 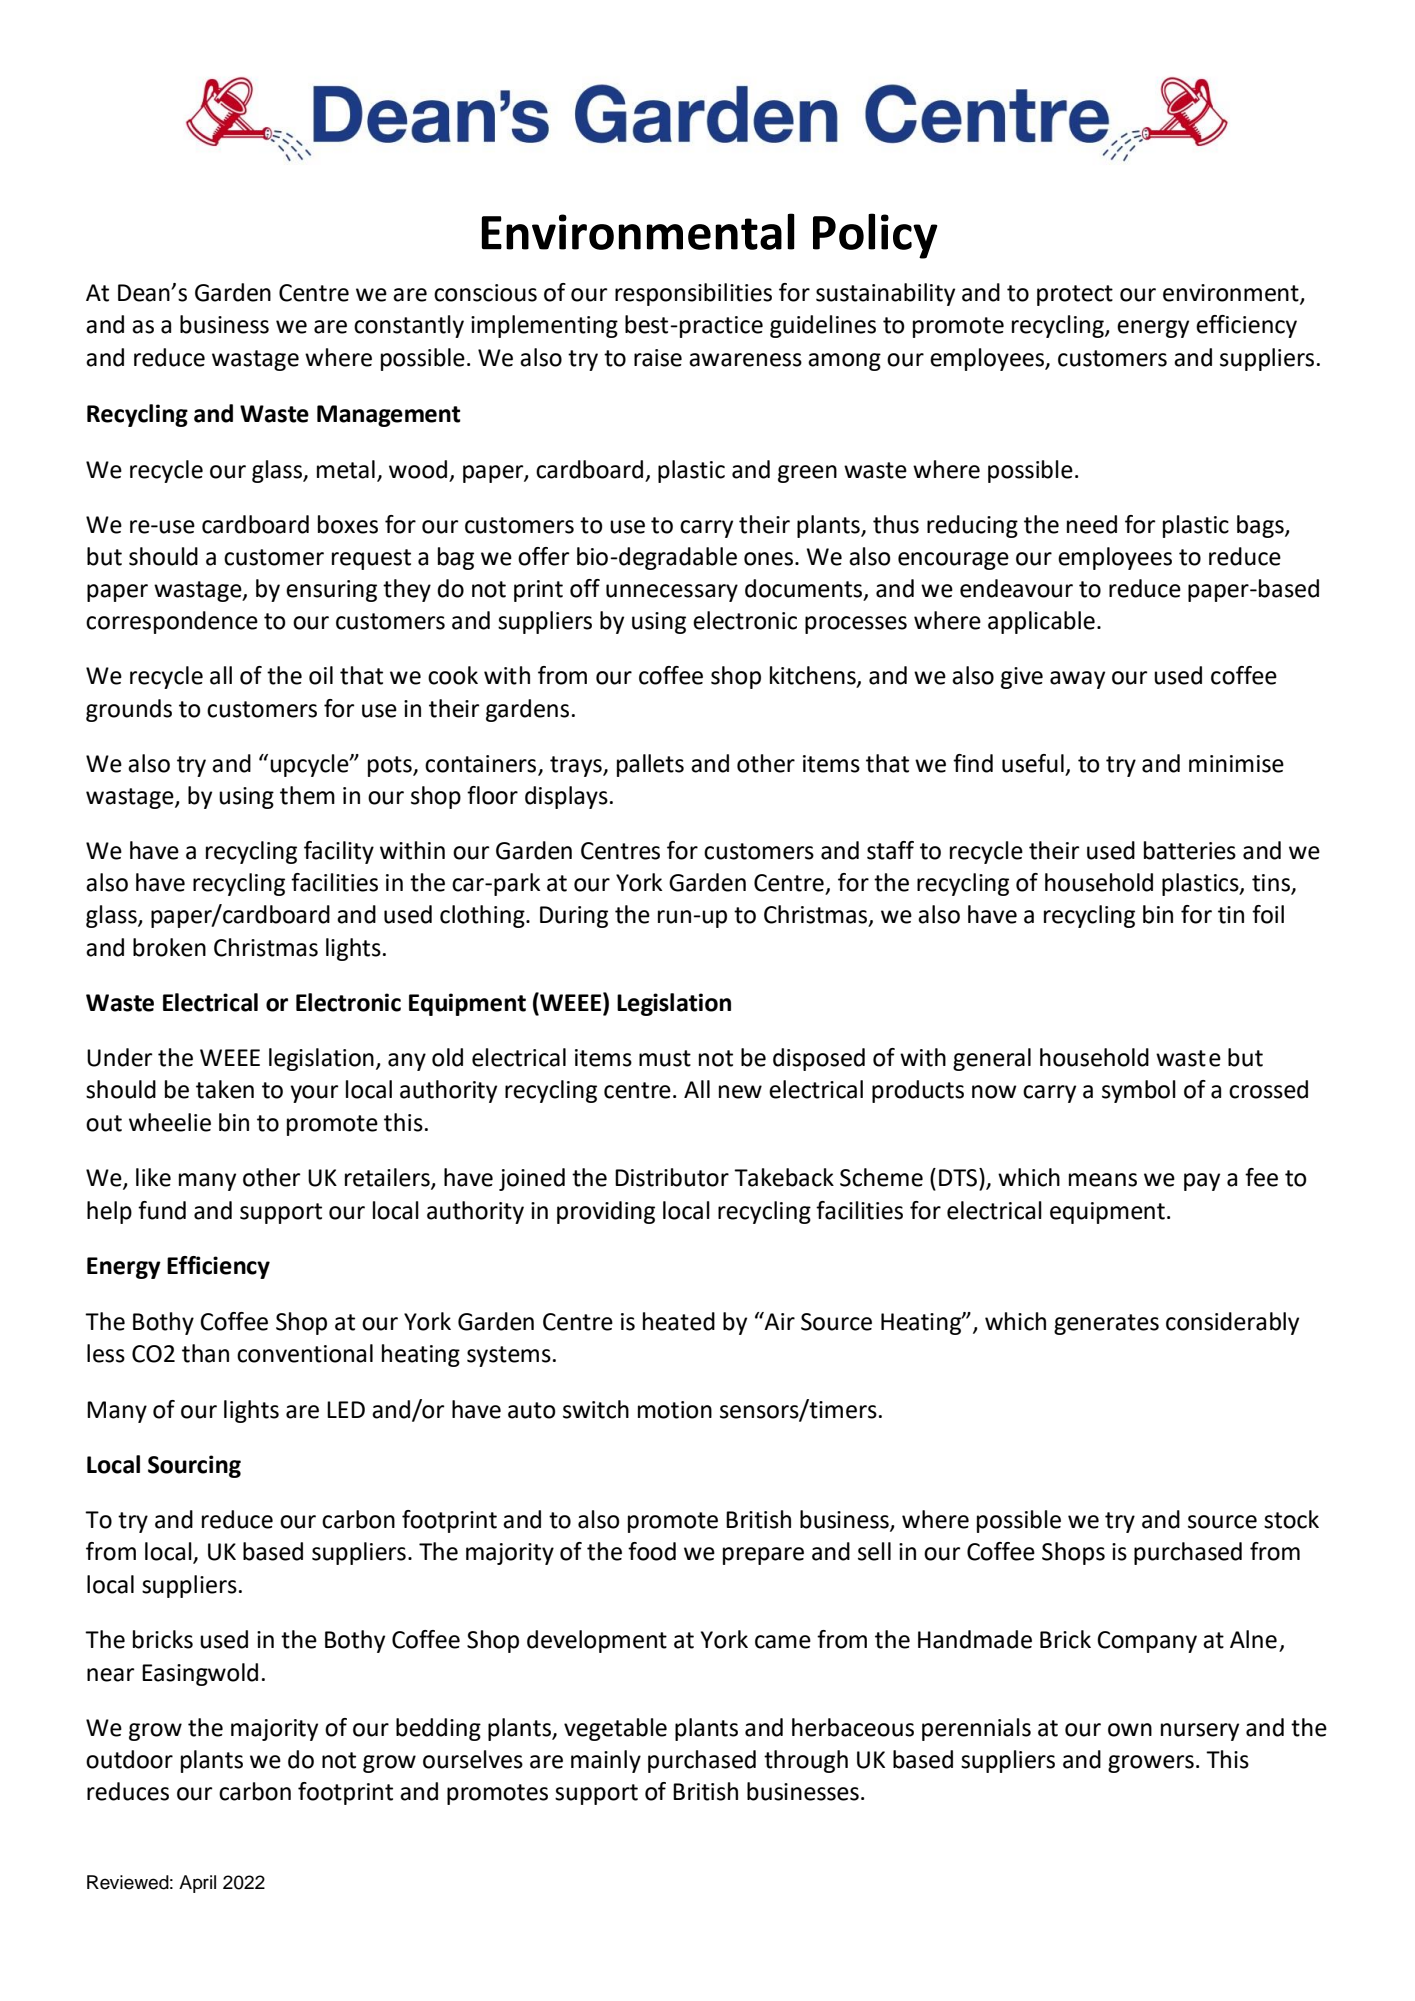 I want to click on April, so click(x=197, y=1884).
